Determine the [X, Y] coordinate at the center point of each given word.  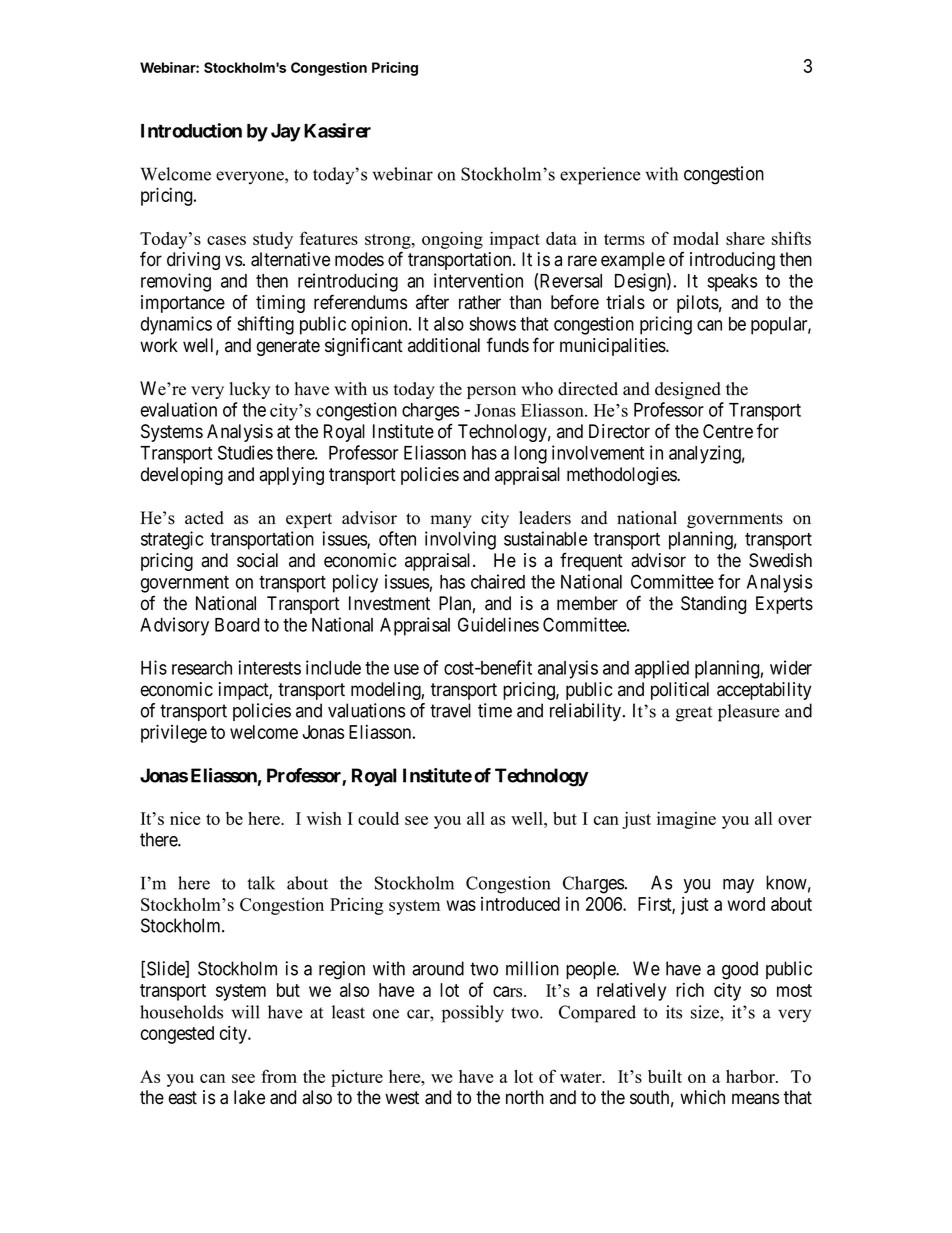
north [525, 1097]
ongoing [452, 240]
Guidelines [498, 624]
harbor [751, 1076]
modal [696, 238]
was [461, 905]
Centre [728, 431]
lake [249, 1097]
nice [185, 818]
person [491, 392]
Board [237, 625]
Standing [713, 605]
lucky [250, 390]
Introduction [191, 130]
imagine [686, 820]
